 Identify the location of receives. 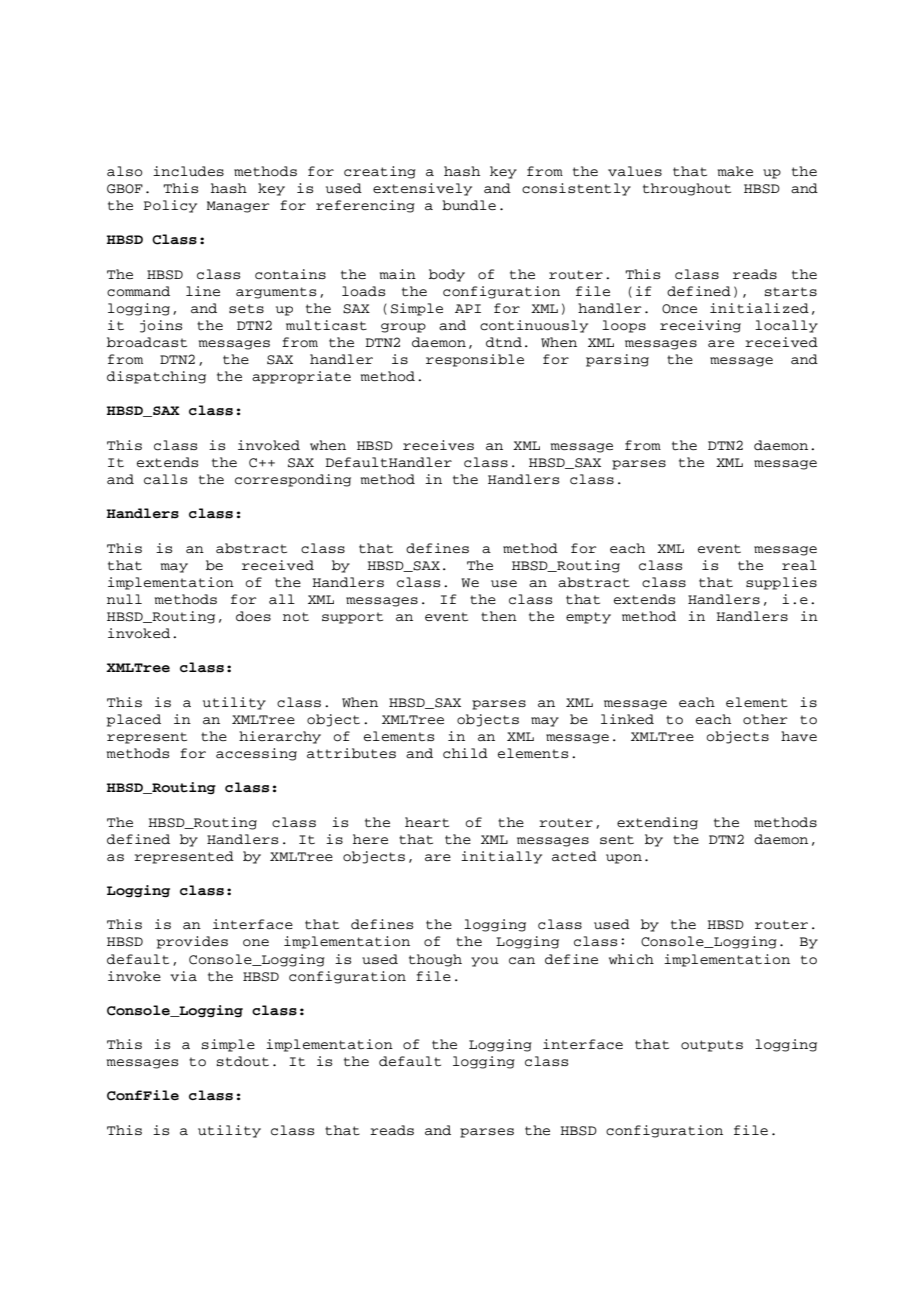
(438, 445).
